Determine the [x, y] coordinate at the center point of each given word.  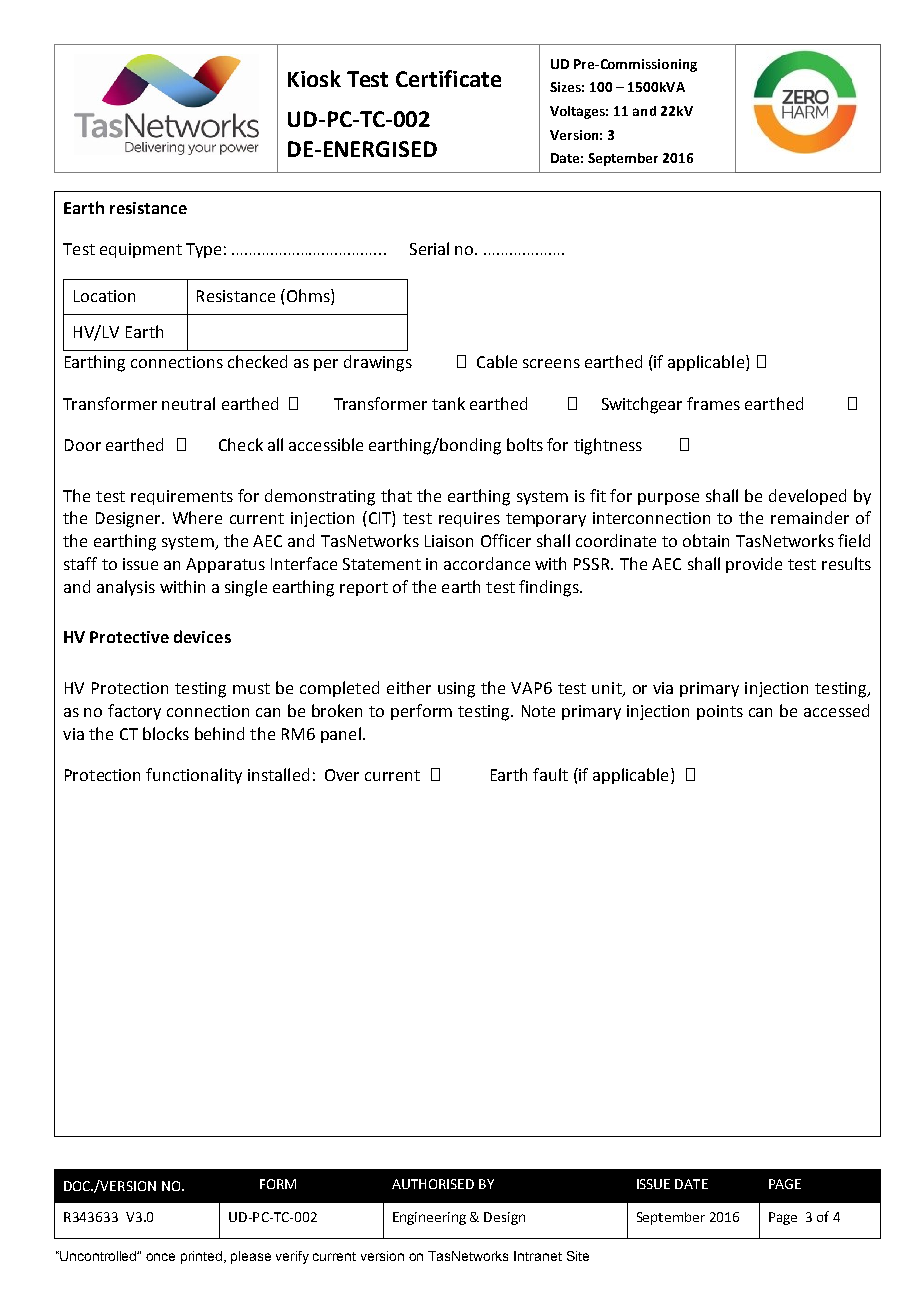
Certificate [448, 78]
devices [202, 636]
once [160, 1257]
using [456, 690]
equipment [141, 250]
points [720, 712]
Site [578, 1256]
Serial [429, 248]
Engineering [429, 1218]
